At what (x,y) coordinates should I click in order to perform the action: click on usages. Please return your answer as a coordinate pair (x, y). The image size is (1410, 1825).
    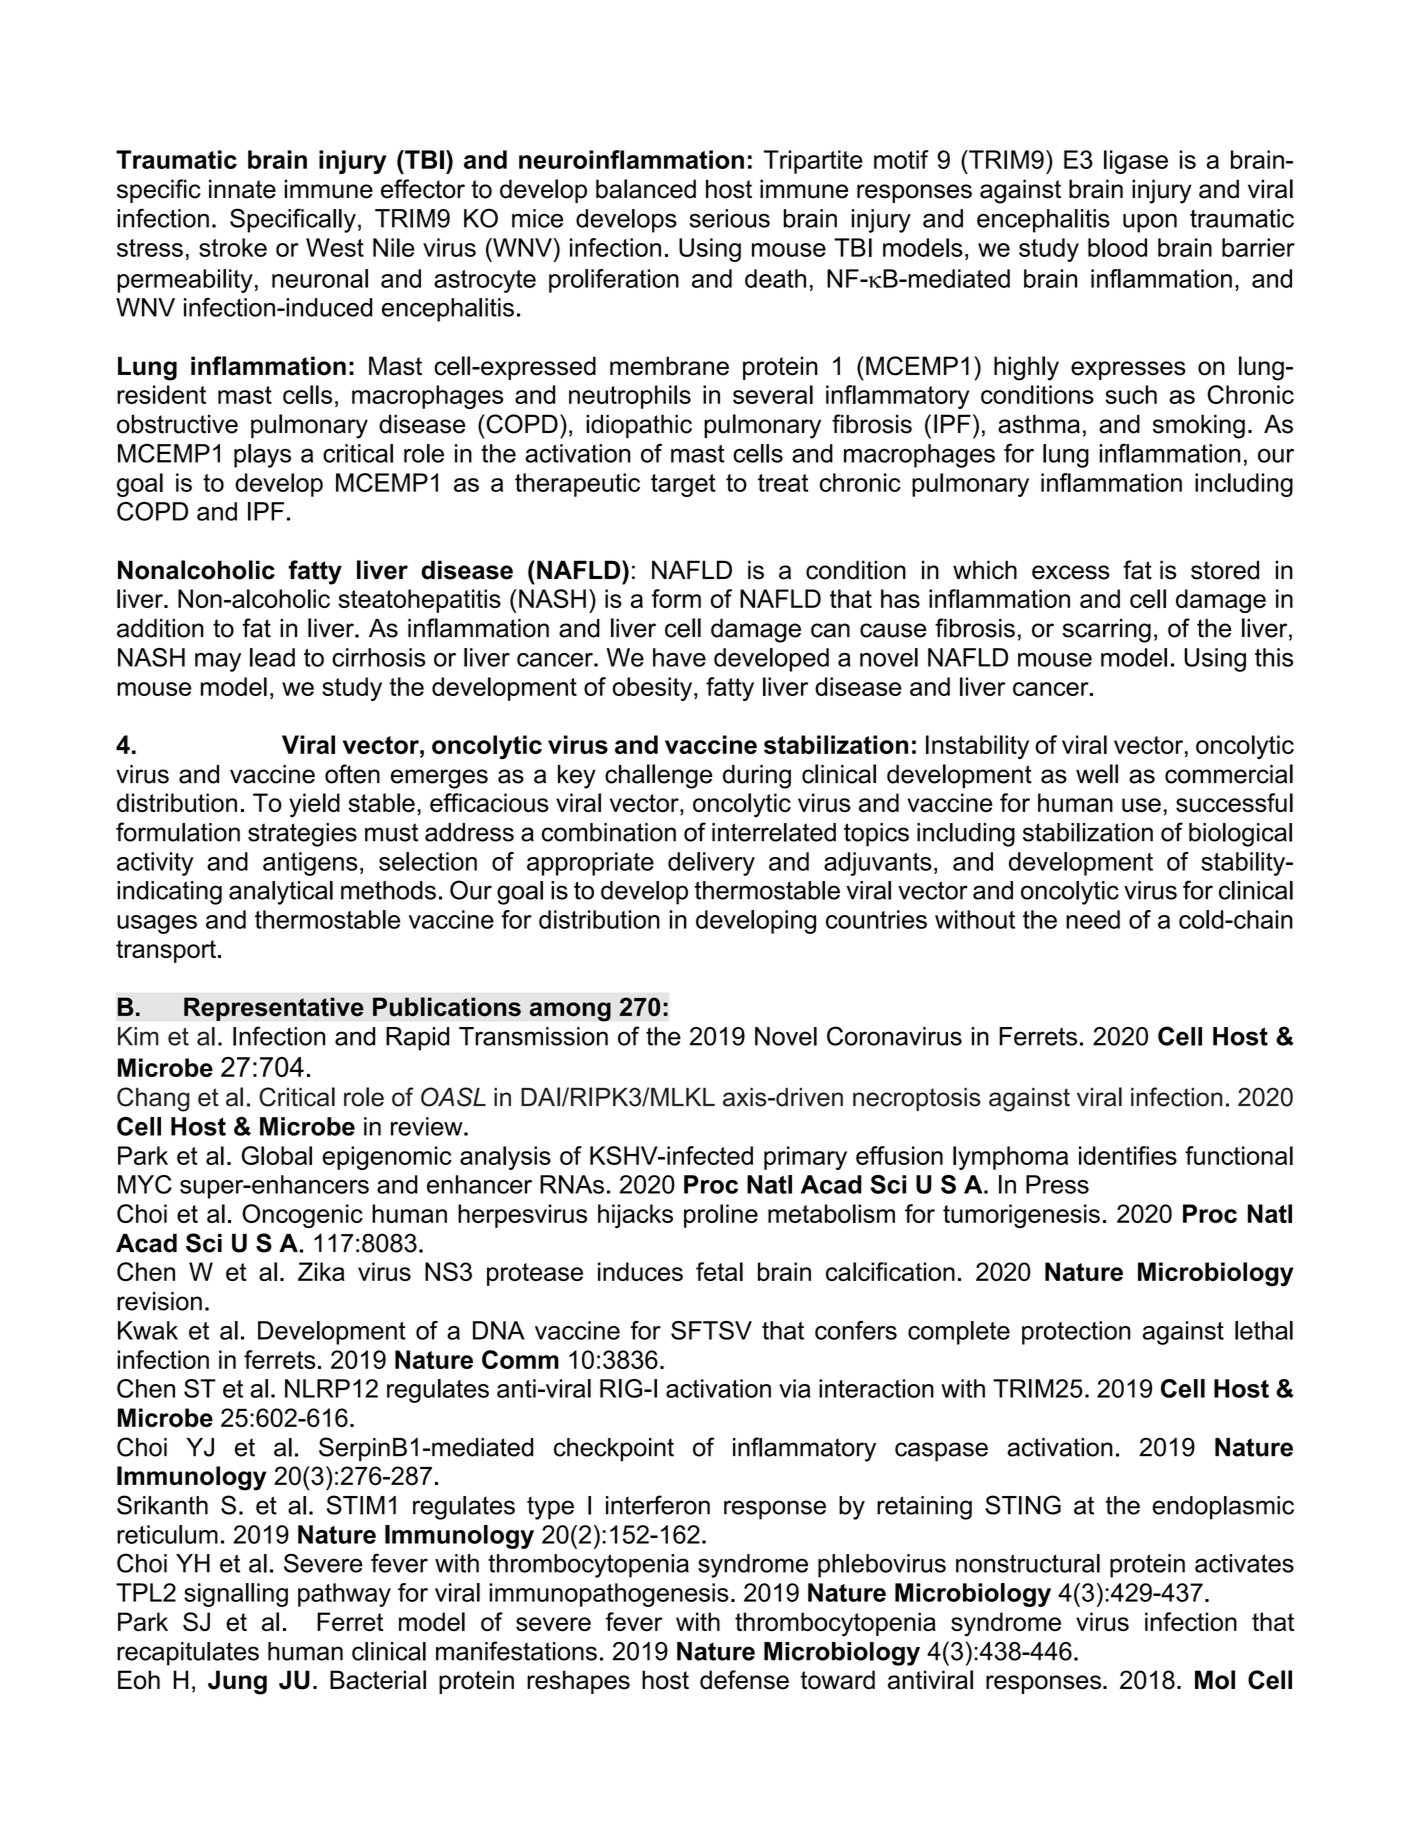
    Looking at the image, I should click on (157, 924).
